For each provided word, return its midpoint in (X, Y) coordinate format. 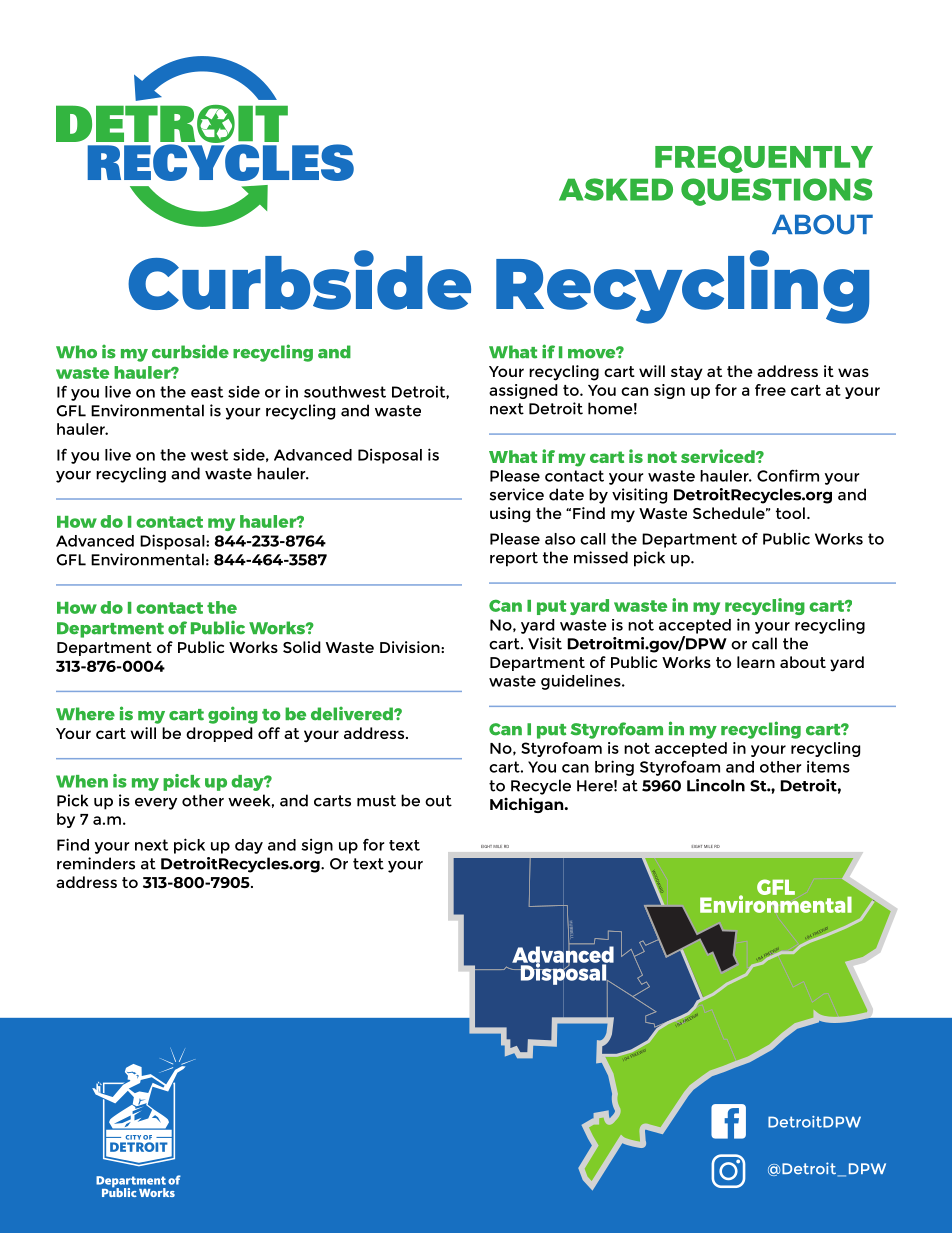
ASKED (616, 189)
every (156, 804)
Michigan (528, 805)
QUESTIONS (776, 192)
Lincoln (716, 785)
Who (76, 351)
